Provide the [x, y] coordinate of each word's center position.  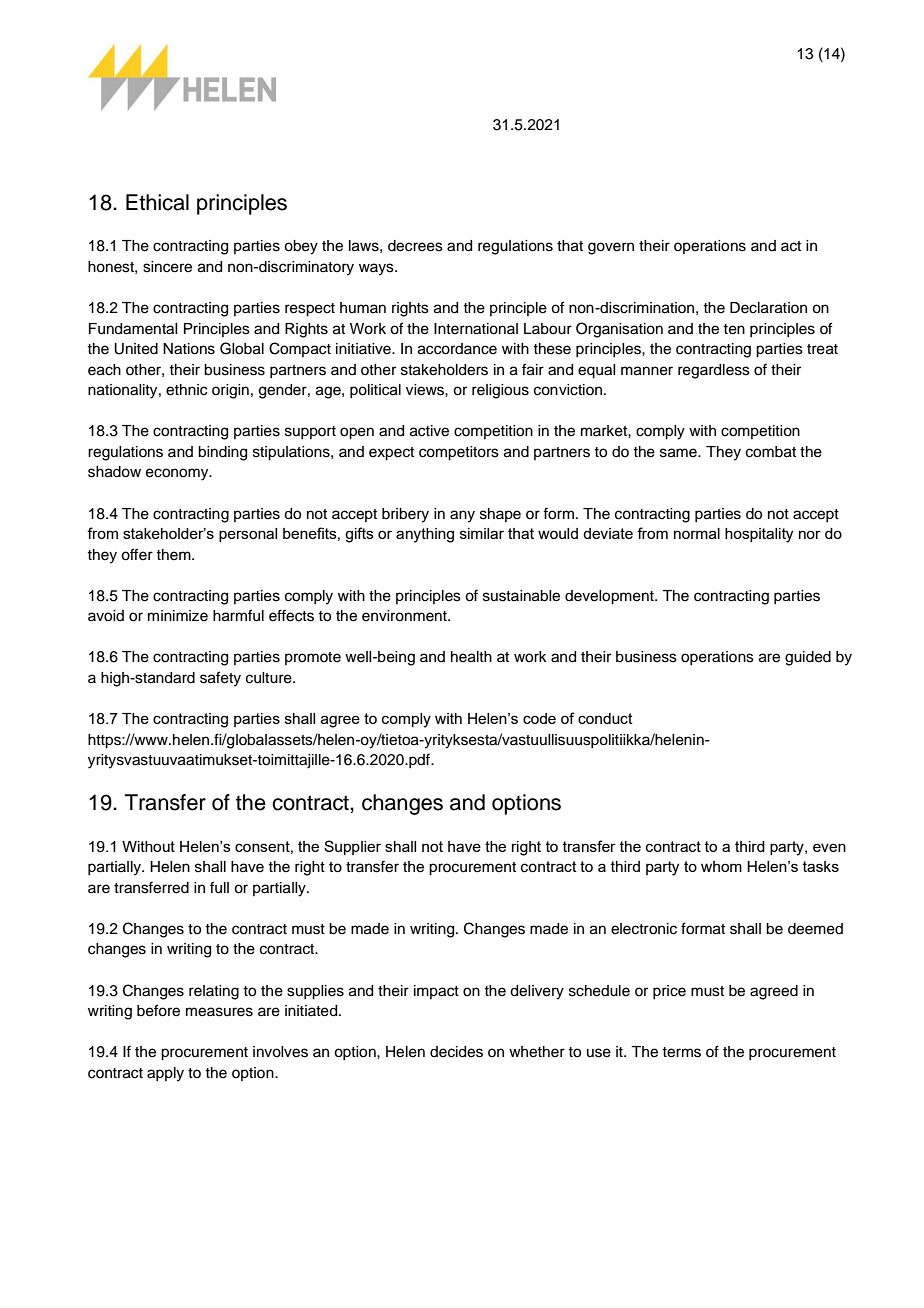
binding [222, 453]
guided [808, 658]
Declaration [768, 308]
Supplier [352, 847]
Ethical [157, 202]
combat [771, 452]
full [219, 887]
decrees [415, 246]
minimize [178, 616]
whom [721, 866]
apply [165, 1074]
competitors [459, 453]
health [471, 657]
